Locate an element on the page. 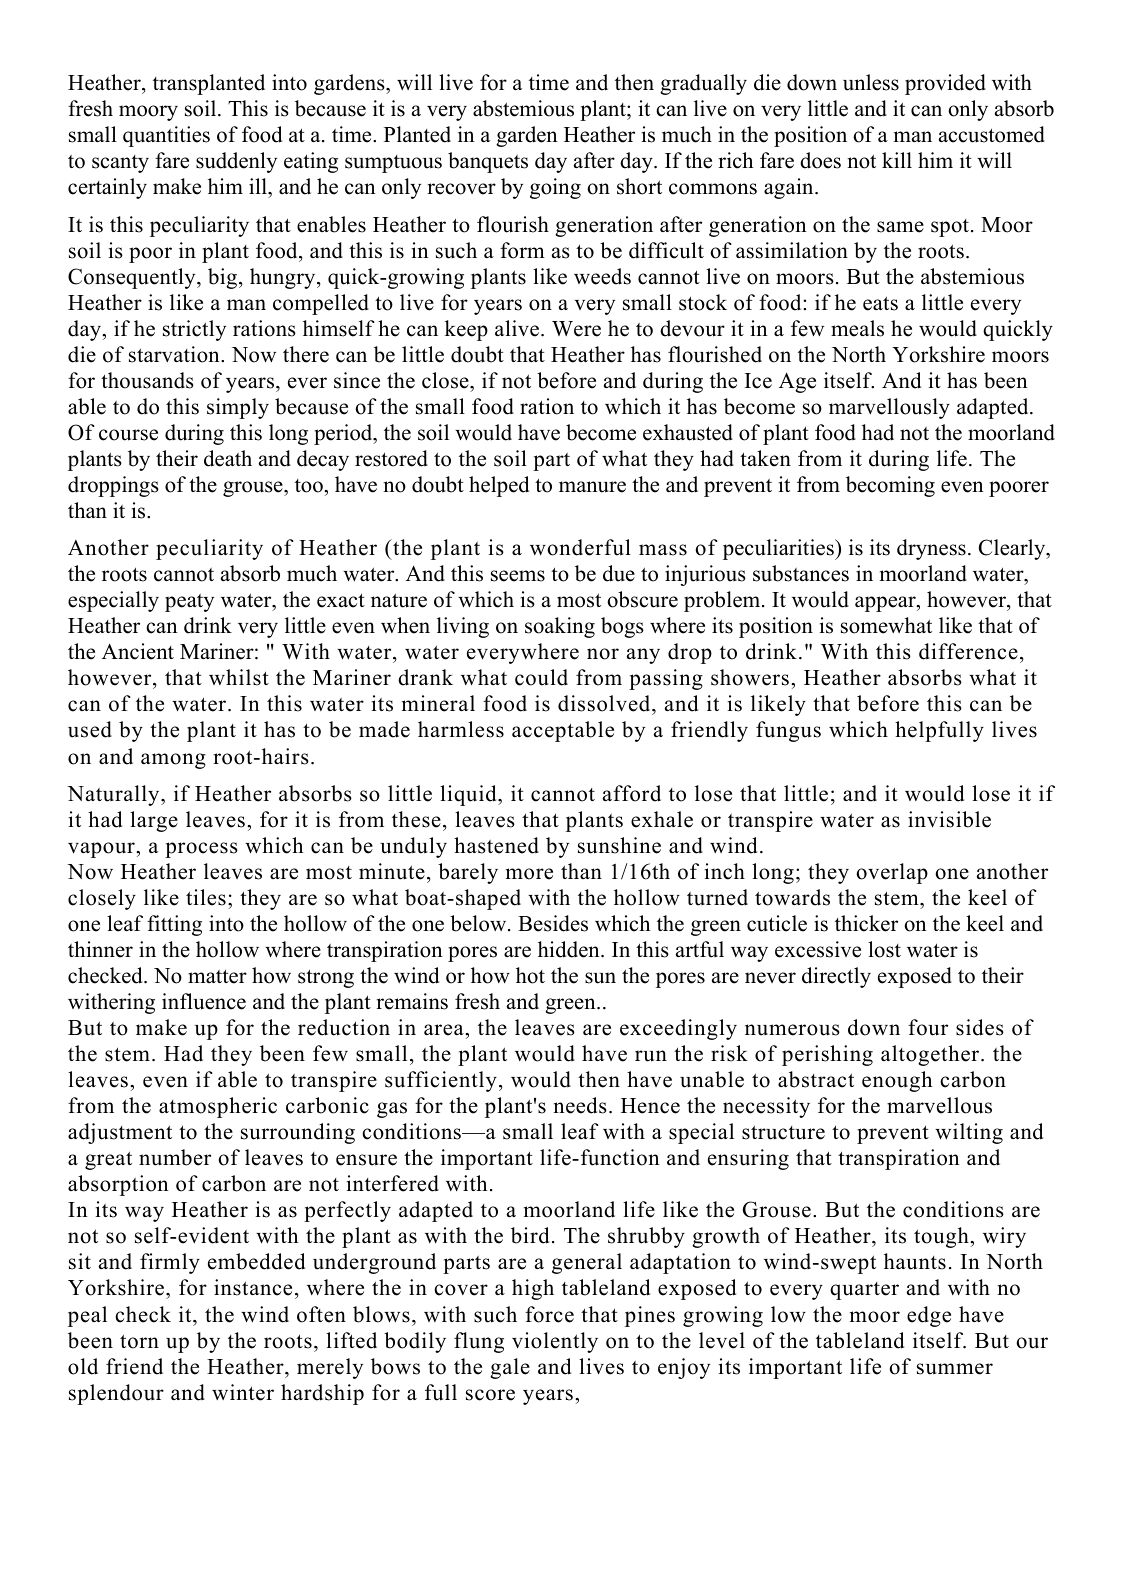 This page has width=1124, height=1589. wonderful is located at coordinates (580, 547).
